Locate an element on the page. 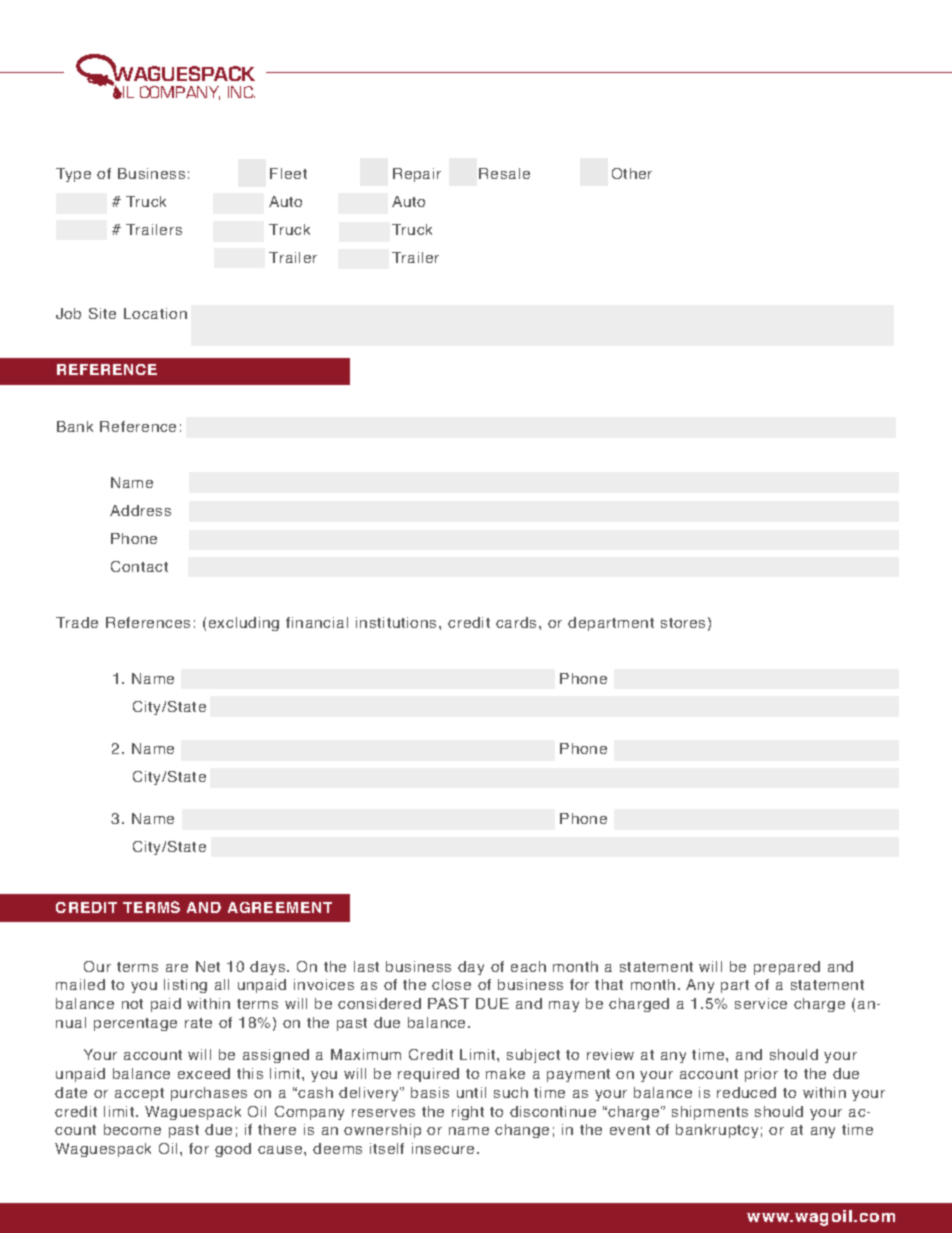  Repair is located at coordinates (417, 175).
